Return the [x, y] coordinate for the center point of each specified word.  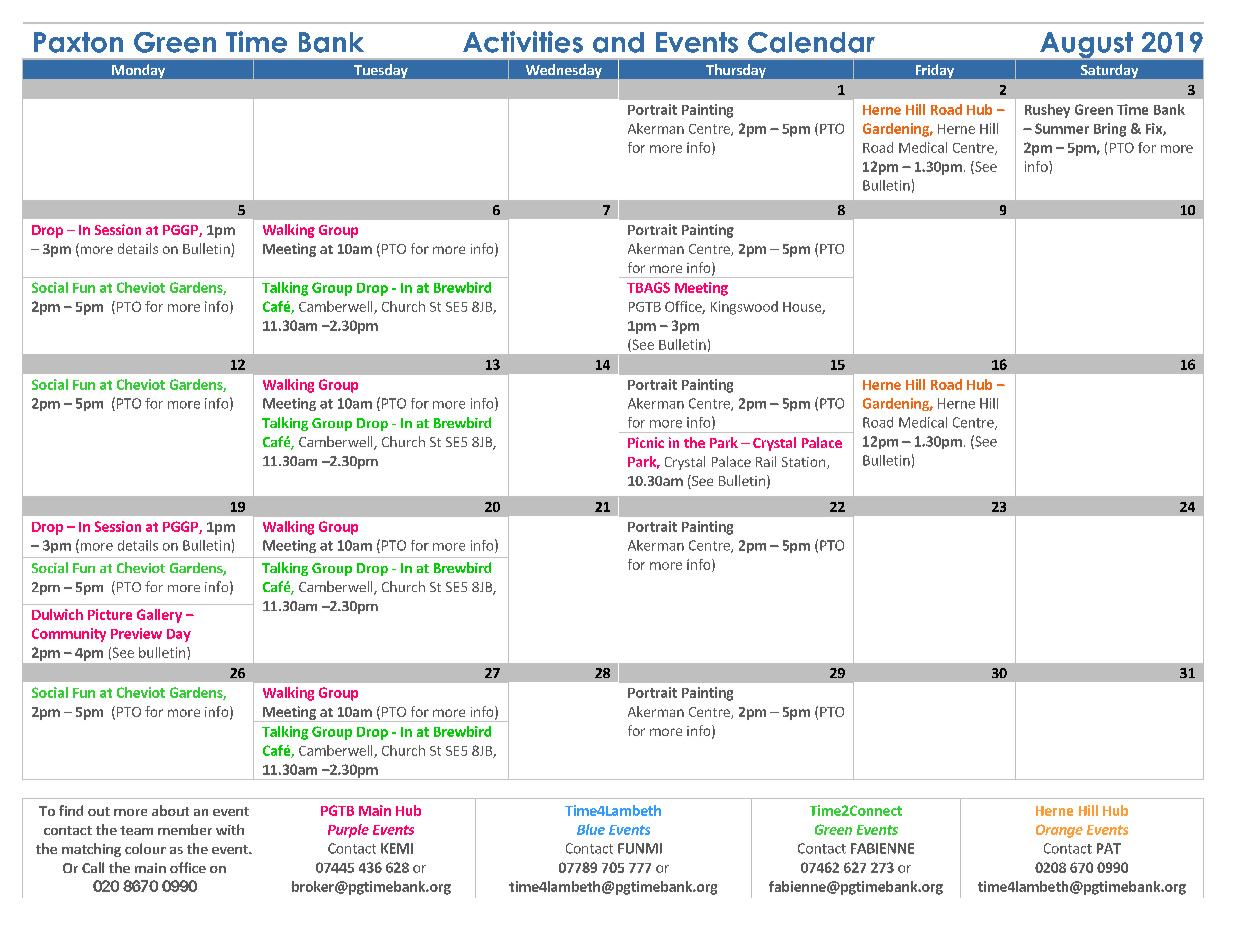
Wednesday [564, 71]
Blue [591, 829]
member [185, 829]
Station [805, 463]
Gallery [159, 616]
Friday [935, 71]
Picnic [646, 442]
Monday [138, 71]
